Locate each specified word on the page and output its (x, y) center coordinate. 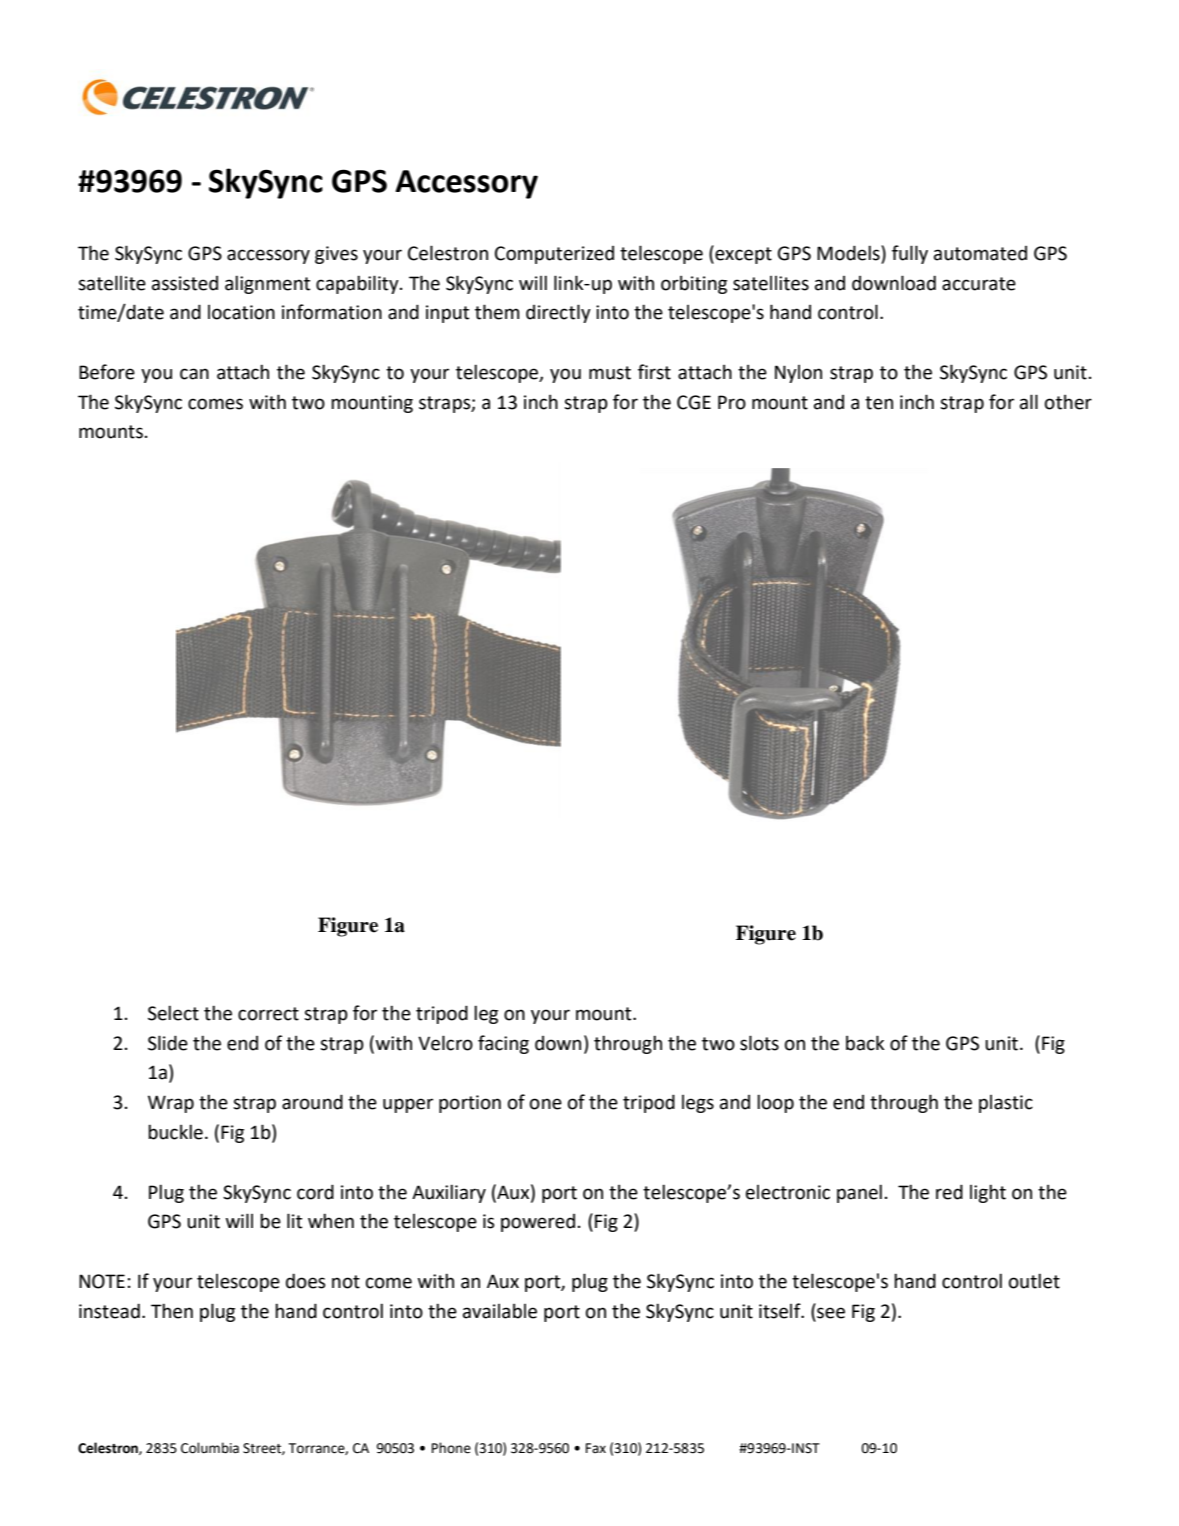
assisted (185, 283)
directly (558, 313)
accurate (979, 284)
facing (503, 1044)
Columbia (210, 1448)
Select (173, 1013)
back (865, 1043)
